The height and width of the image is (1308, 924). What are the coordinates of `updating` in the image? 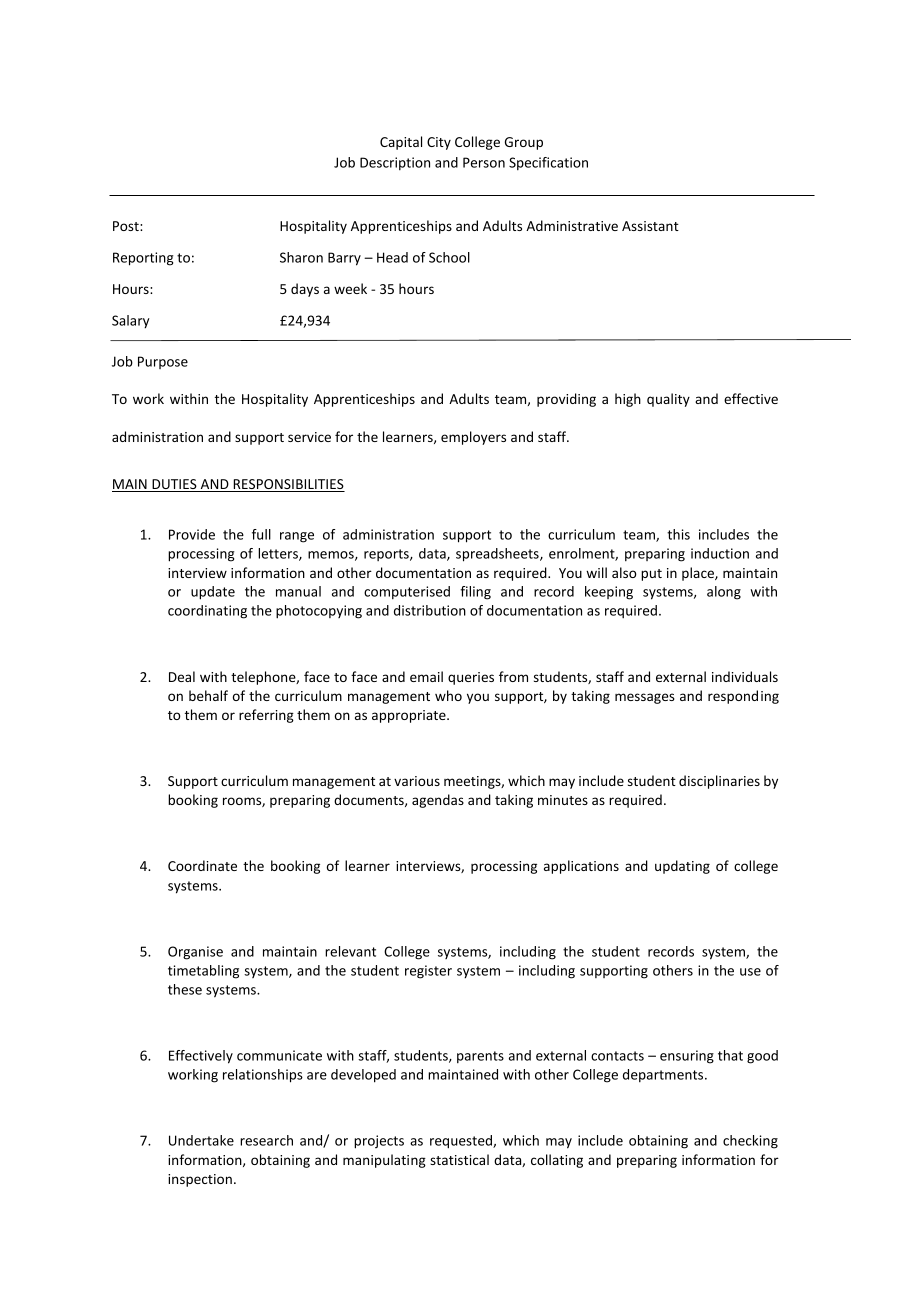 It's located at (682, 867).
